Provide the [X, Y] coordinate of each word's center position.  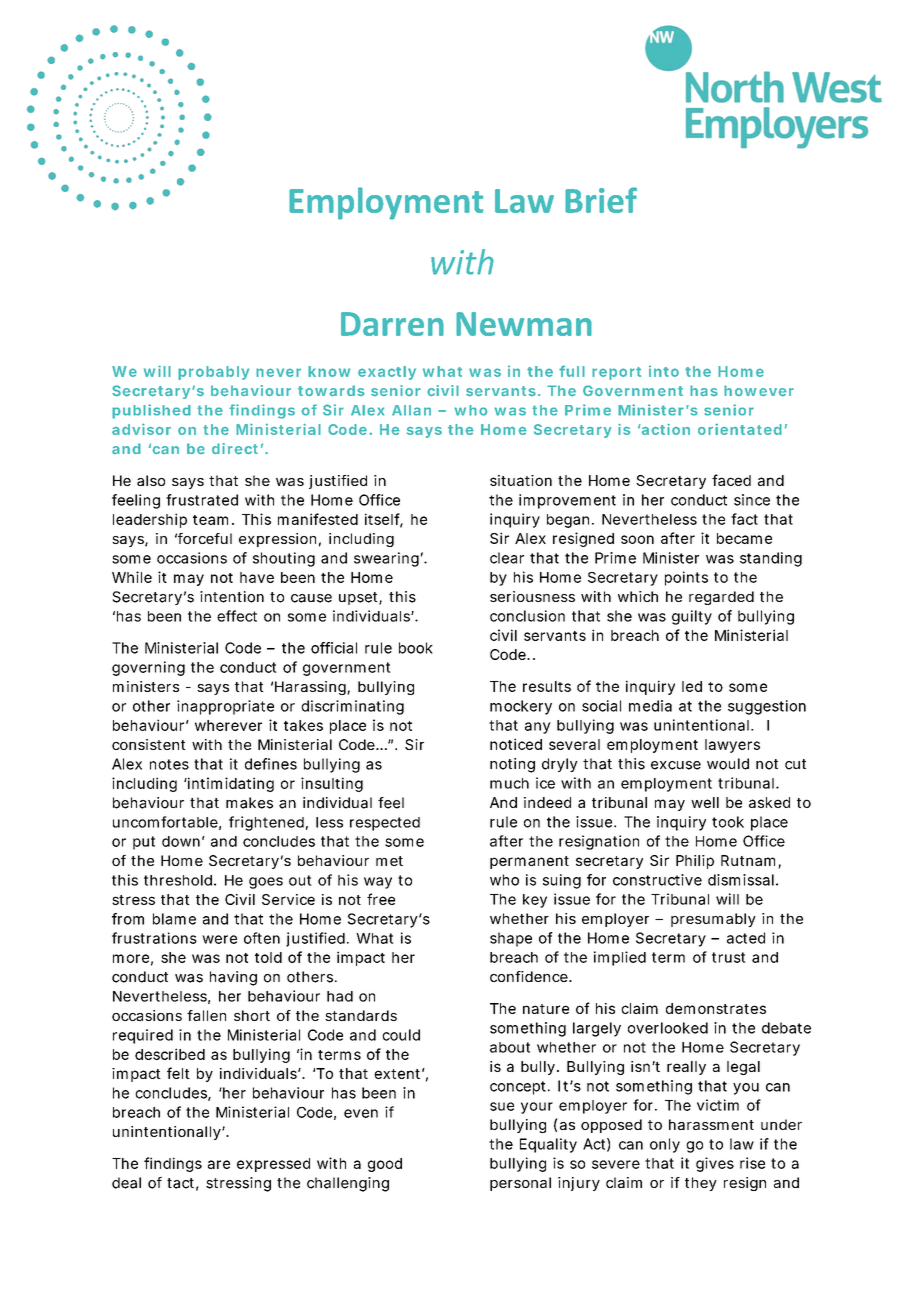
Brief [601, 200]
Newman [524, 324]
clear [507, 558]
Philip [695, 862]
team [213, 520]
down [183, 841]
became [744, 538]
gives [715, 1164]
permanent [529, 862]
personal [520, 1184]
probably [213, 373]
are [219, 1164]
